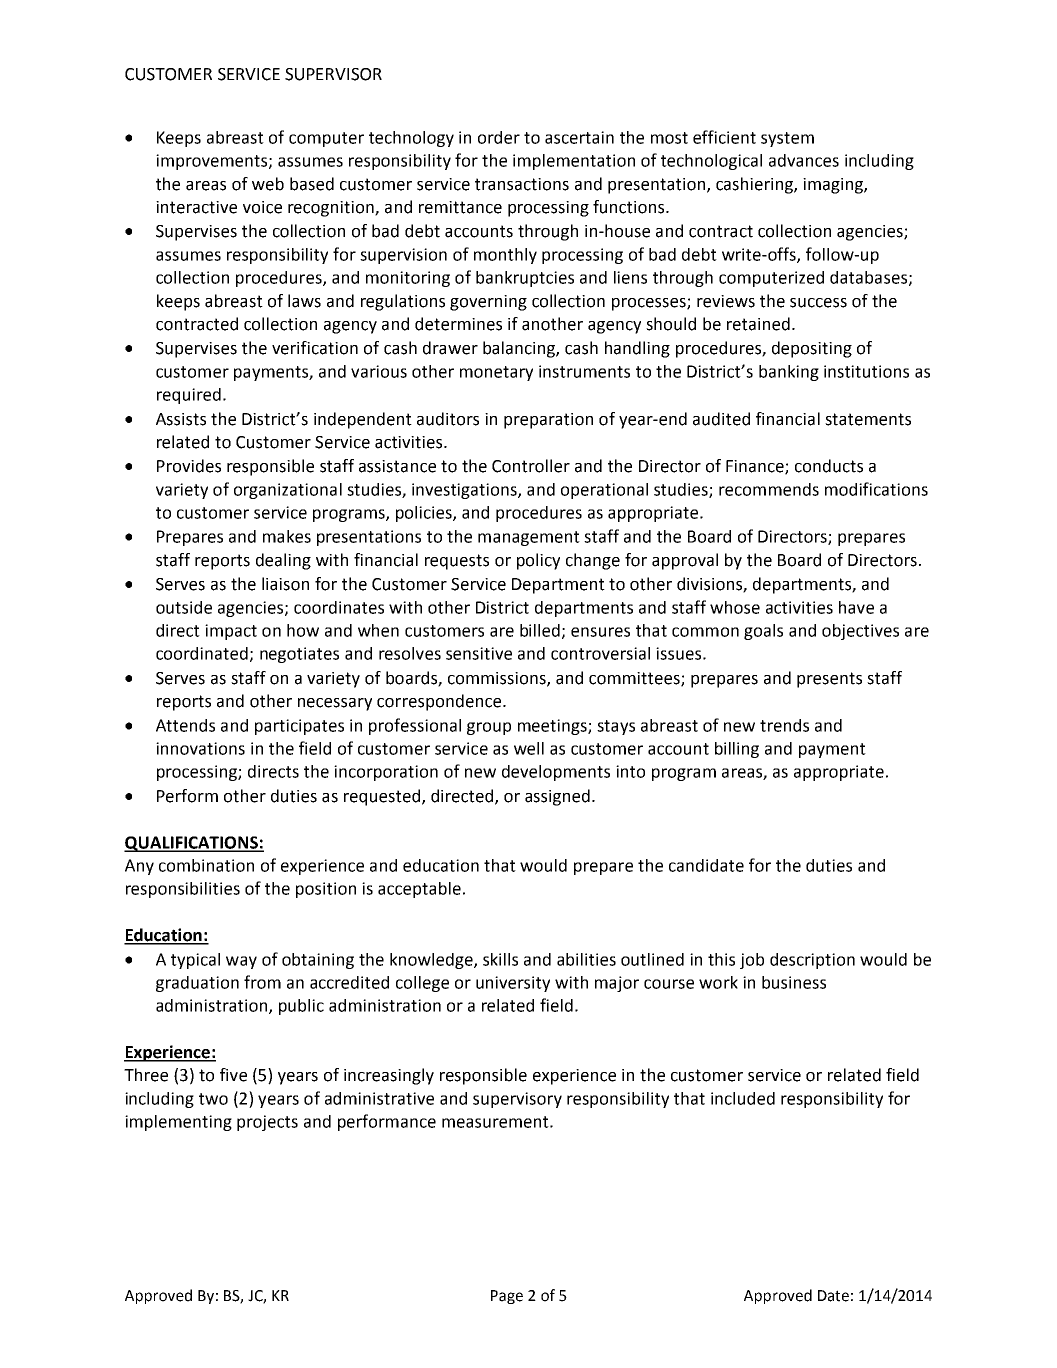 Image resolution: width=1057 pixels, height=1368 pixels. What do you see at coordinates (268, 184) in the screenshot?
I see `web` at bounding box center [268, 184].
